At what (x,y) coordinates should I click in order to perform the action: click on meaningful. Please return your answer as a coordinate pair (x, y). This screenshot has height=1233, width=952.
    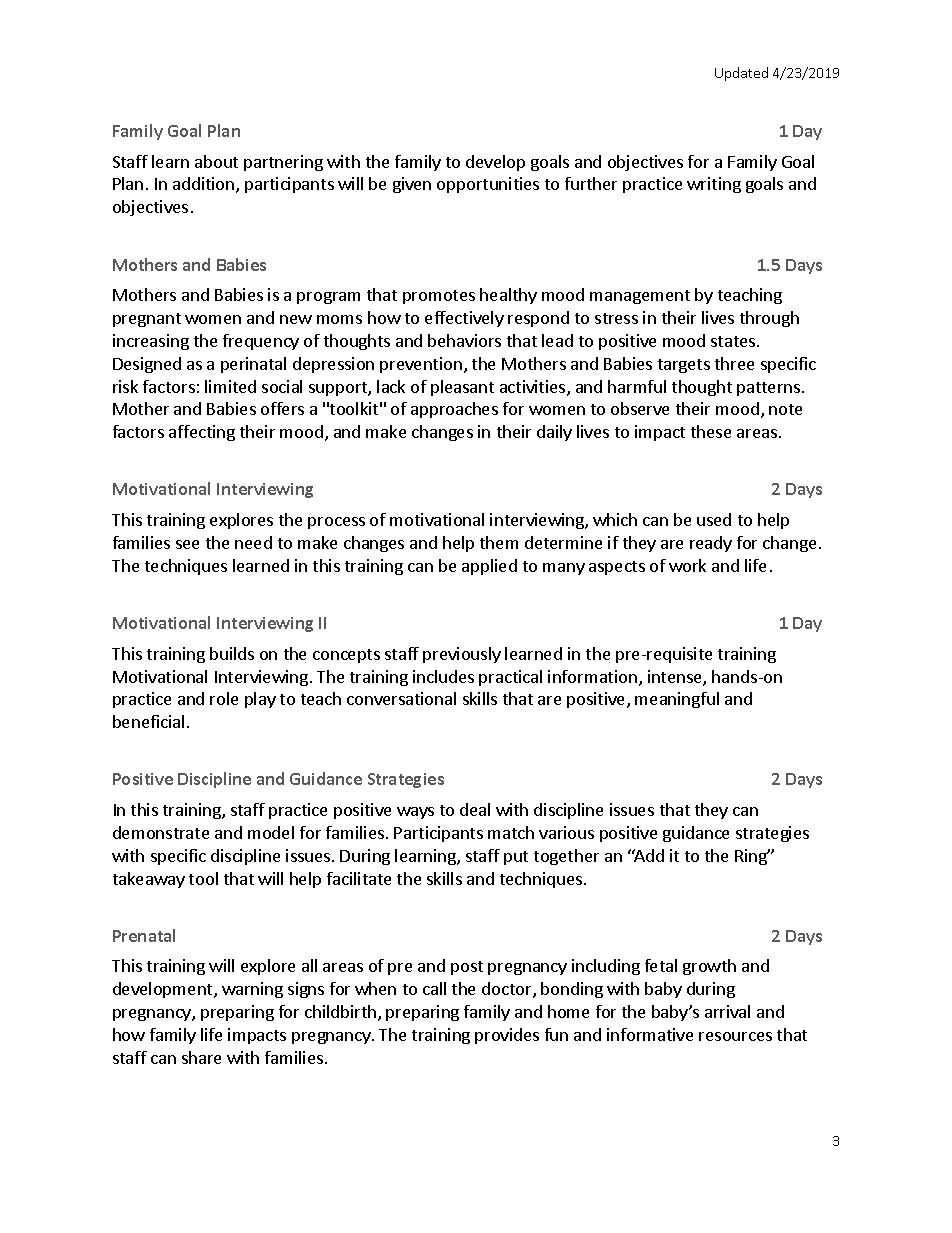
    Looking at the image, I should click on (677, 700).
